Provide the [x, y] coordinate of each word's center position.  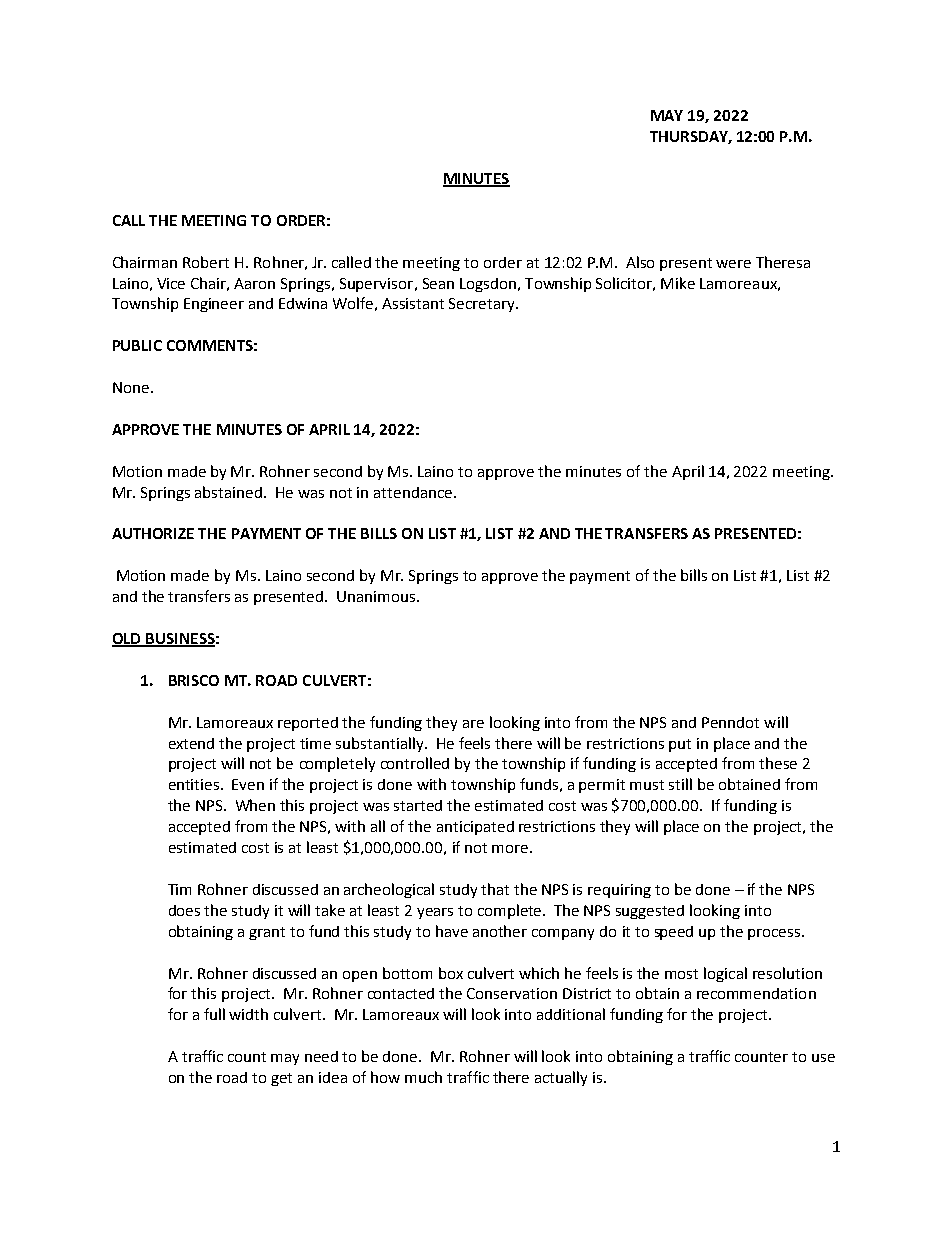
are [473, 724]
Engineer [214, 305]
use [823, 1058]
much [423, 1077]
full [214, 1014]
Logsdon [488, 285]
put [680, 745]
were [733, 264]
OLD [128, 640]
